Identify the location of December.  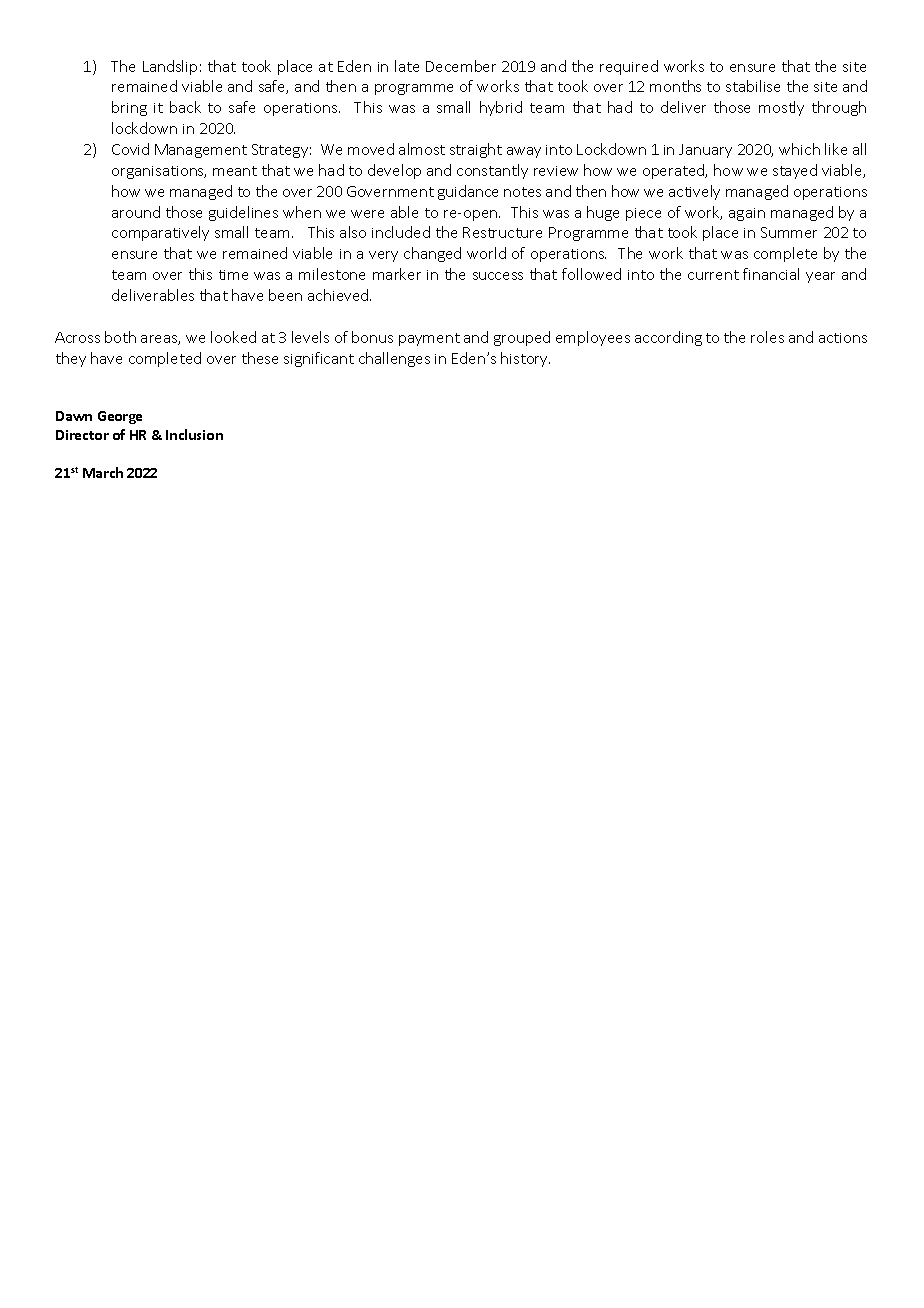
(461, 66).
